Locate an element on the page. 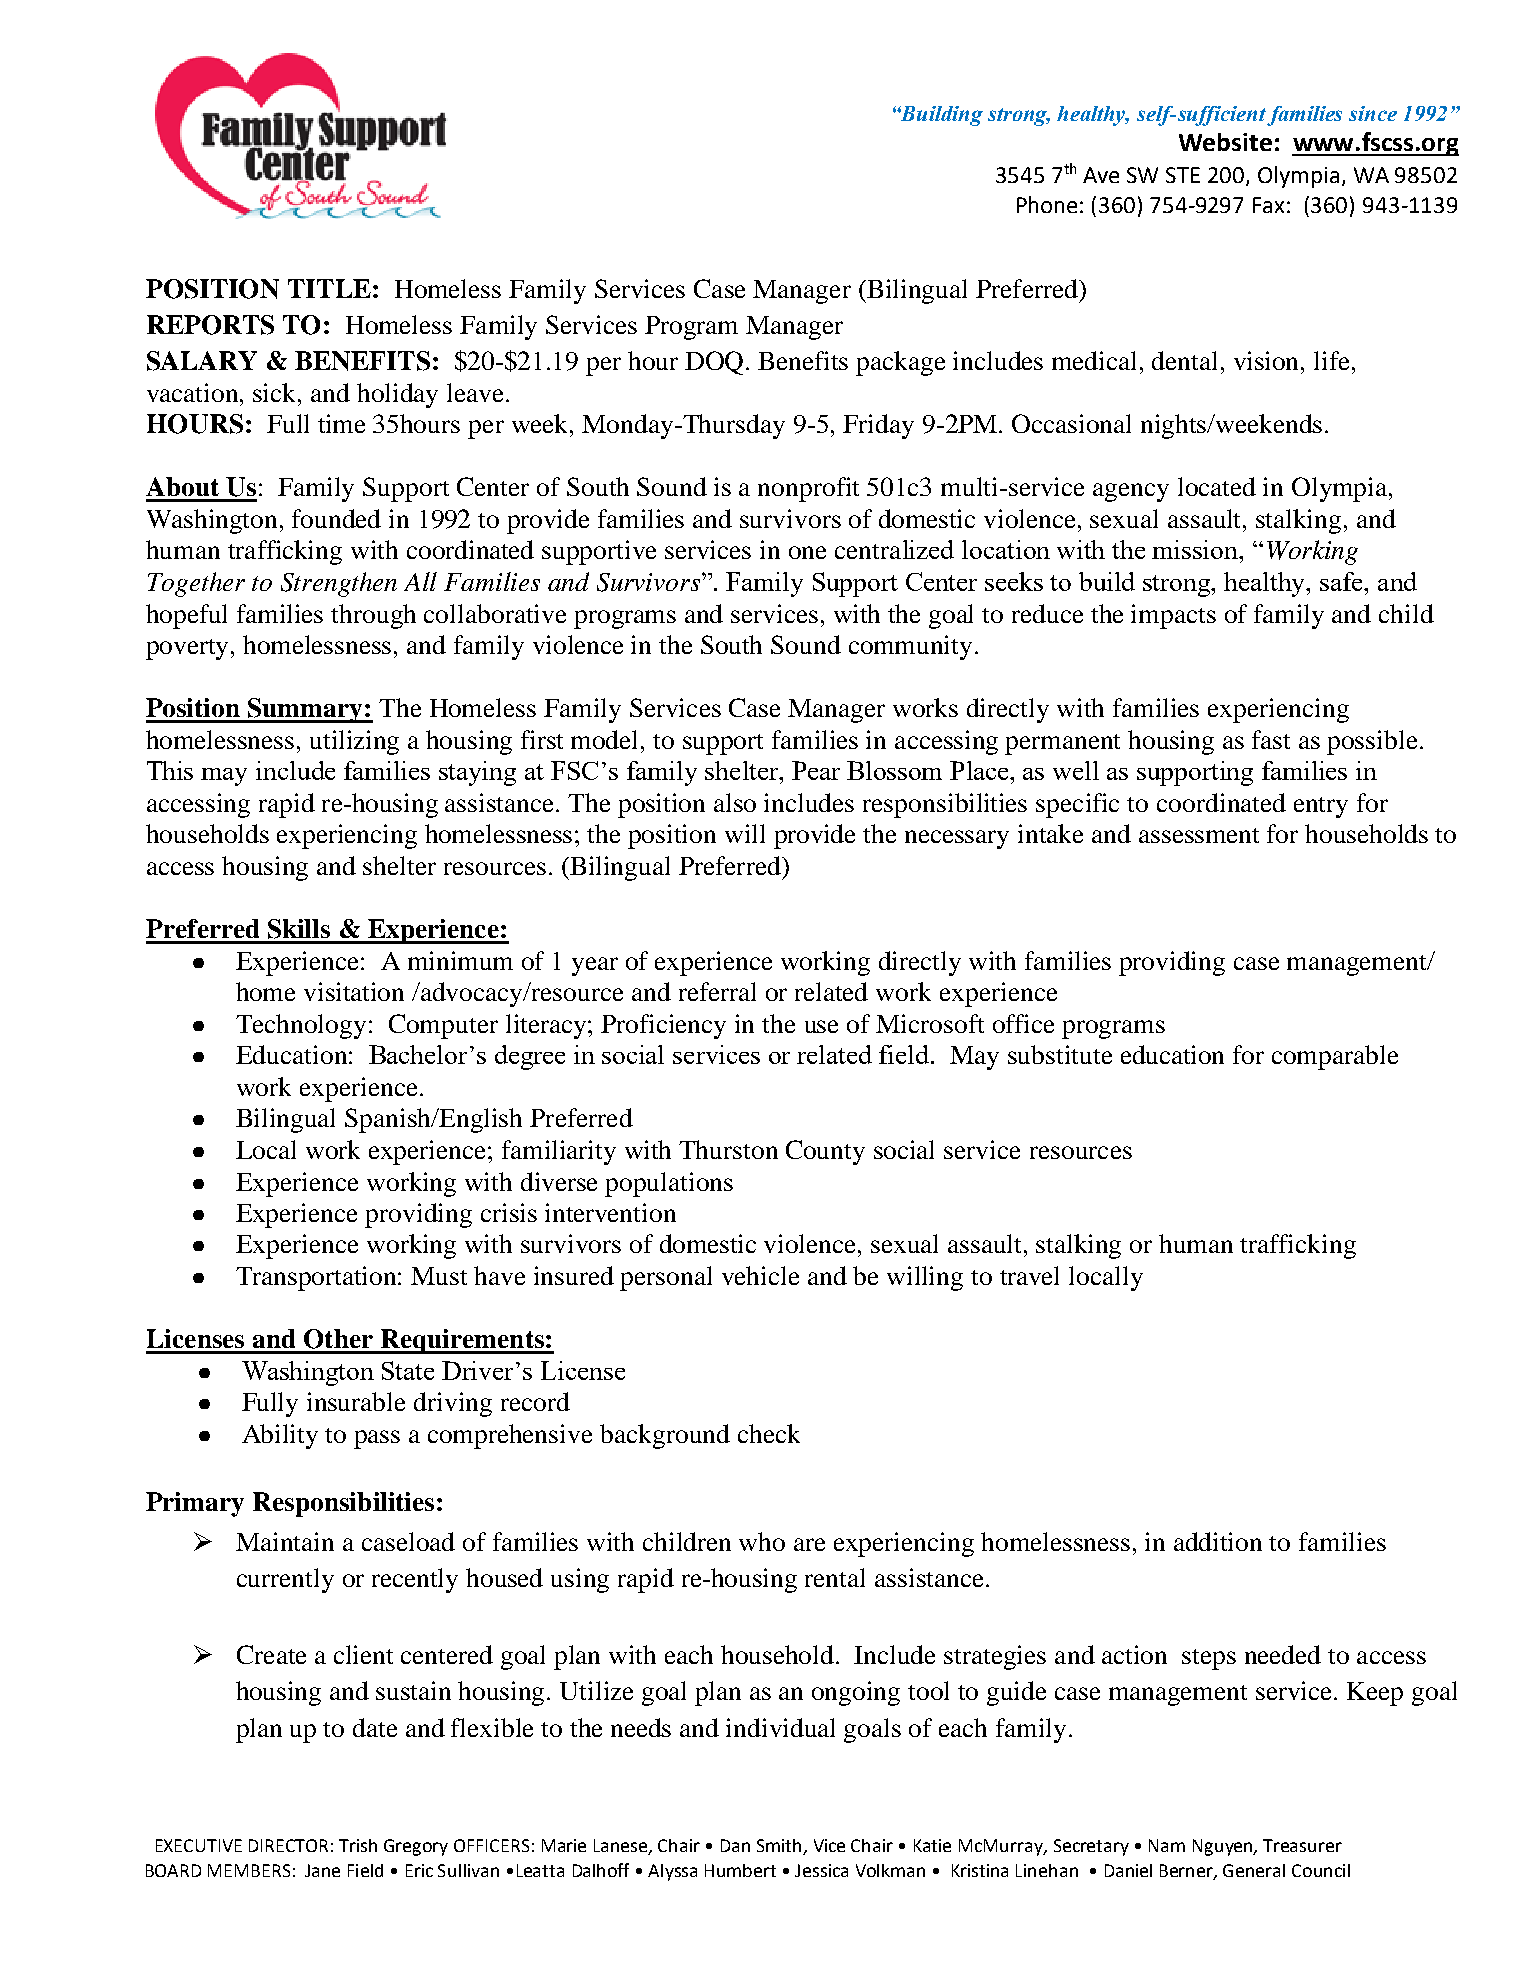 The height and width of the image is (1975, 1526). referral is located at coordinates (717, 991).
